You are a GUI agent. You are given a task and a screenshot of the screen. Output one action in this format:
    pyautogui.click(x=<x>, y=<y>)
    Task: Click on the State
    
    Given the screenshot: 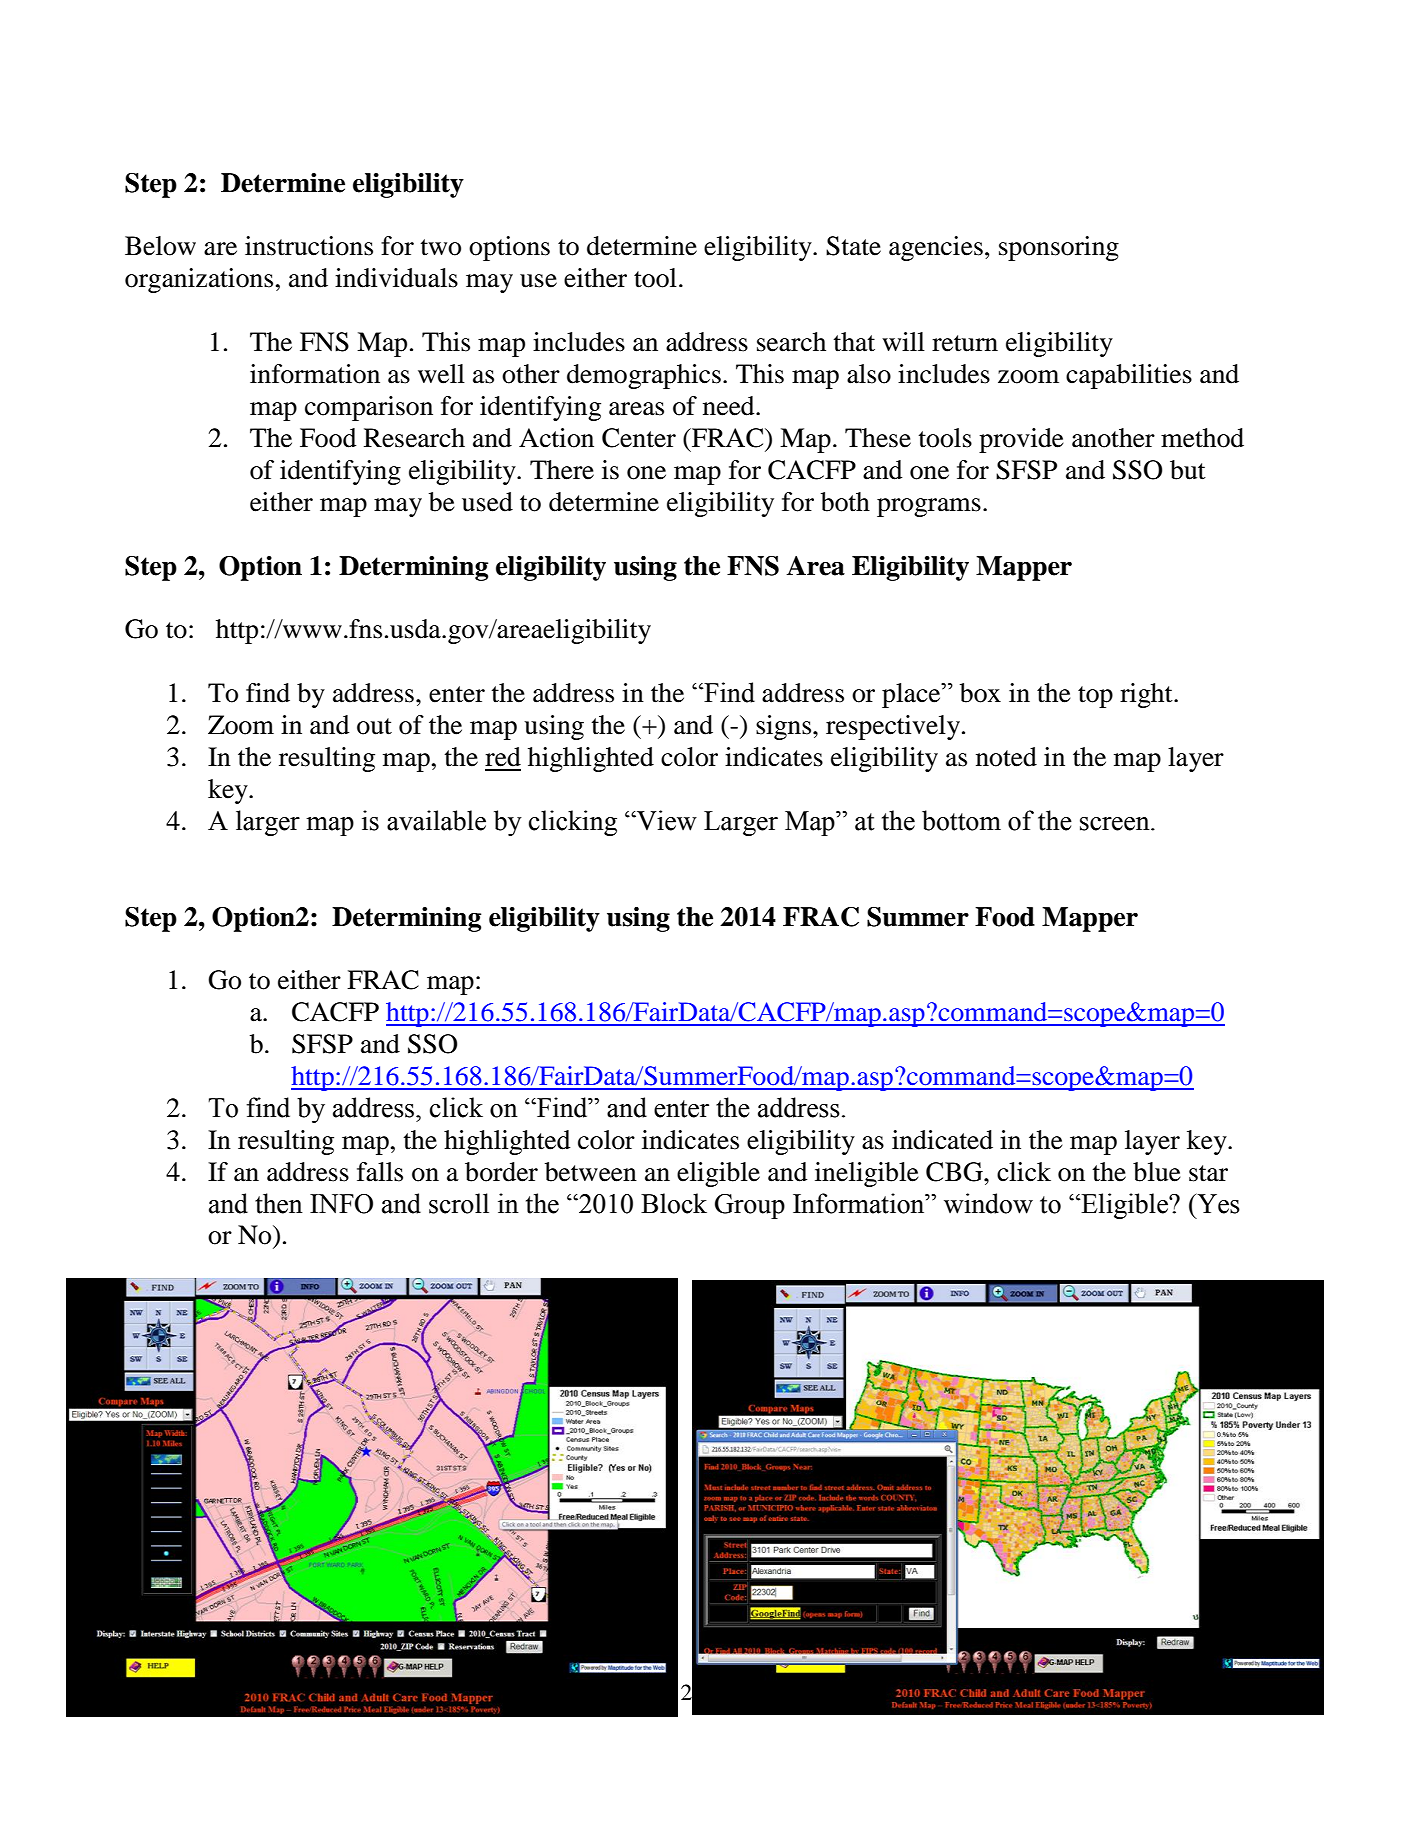 What is the action you would take?
    pyautogui.click(x=853, y=246)
